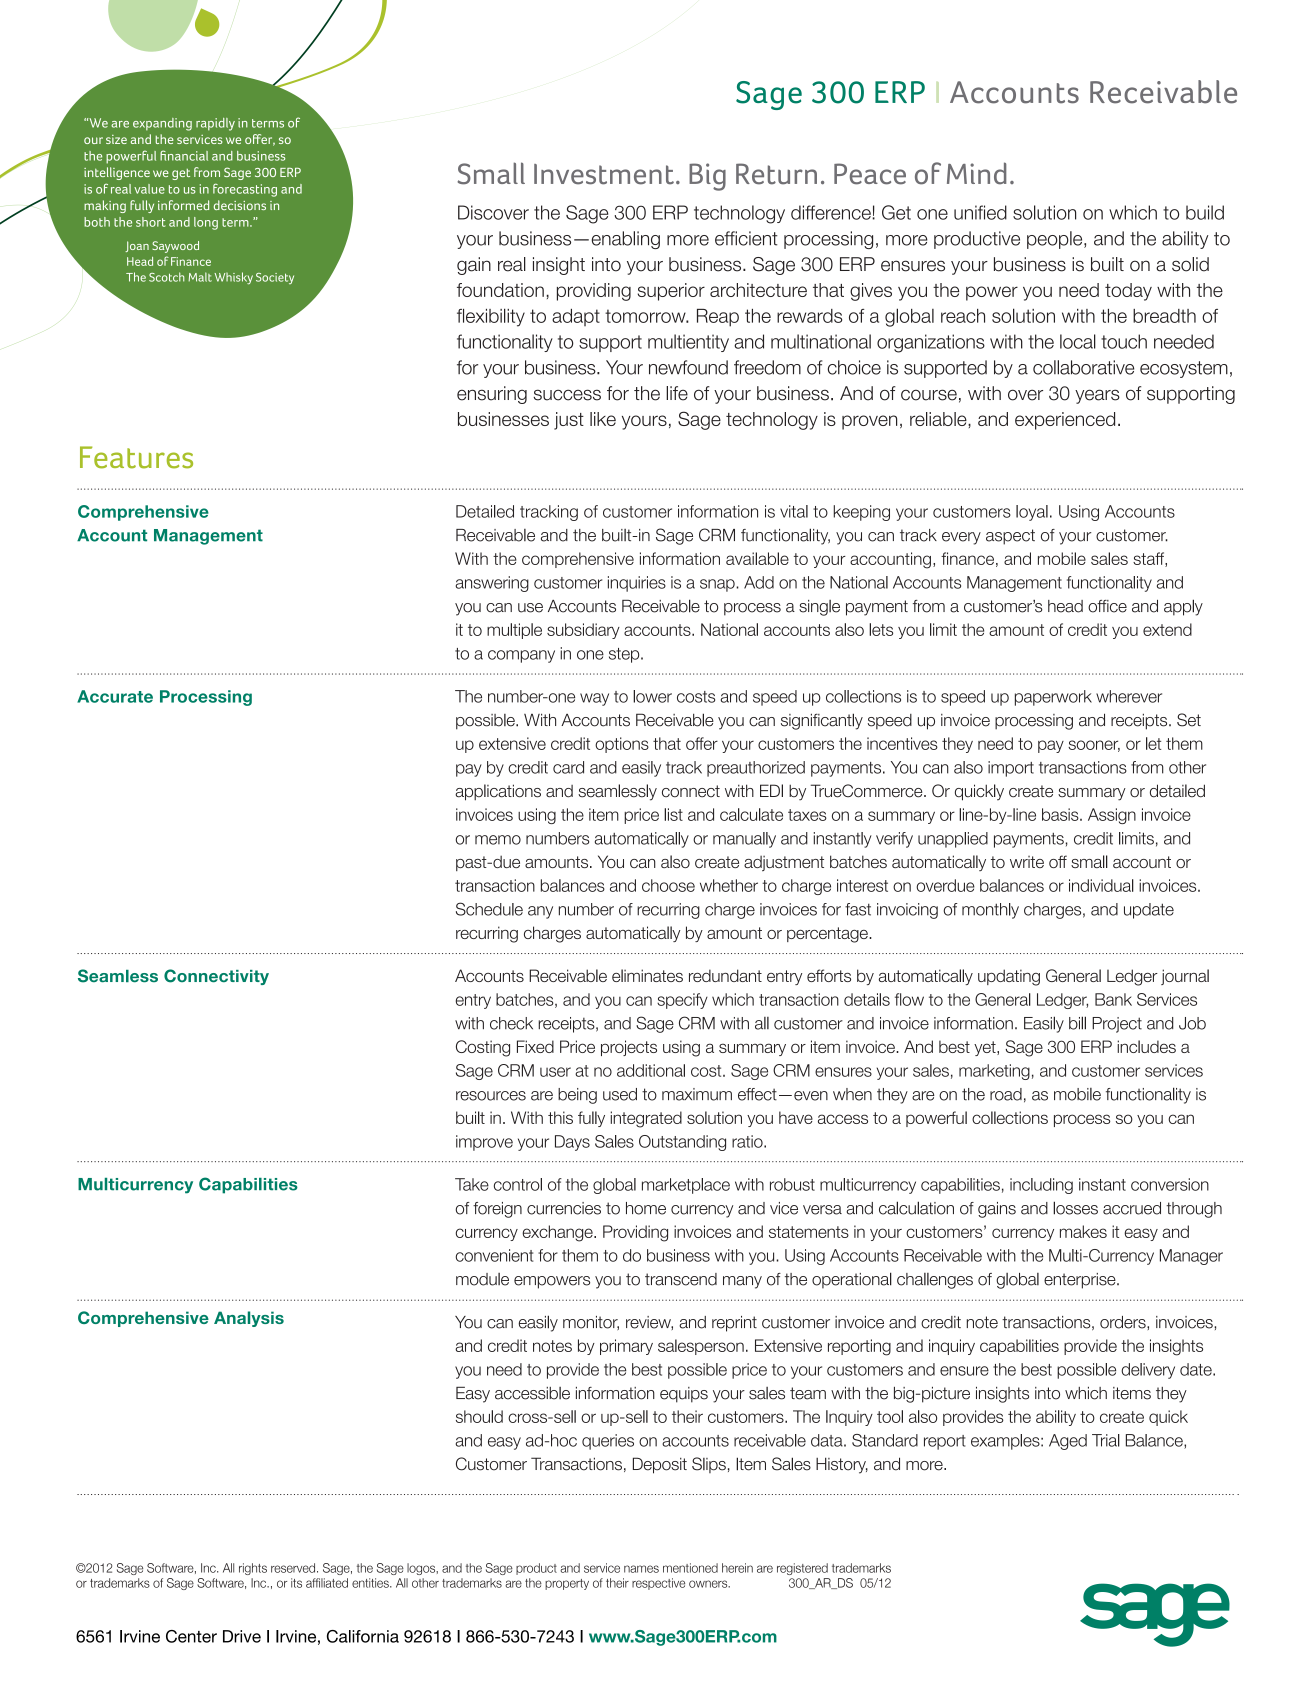  I want to click on office, so click(1107, 606).
